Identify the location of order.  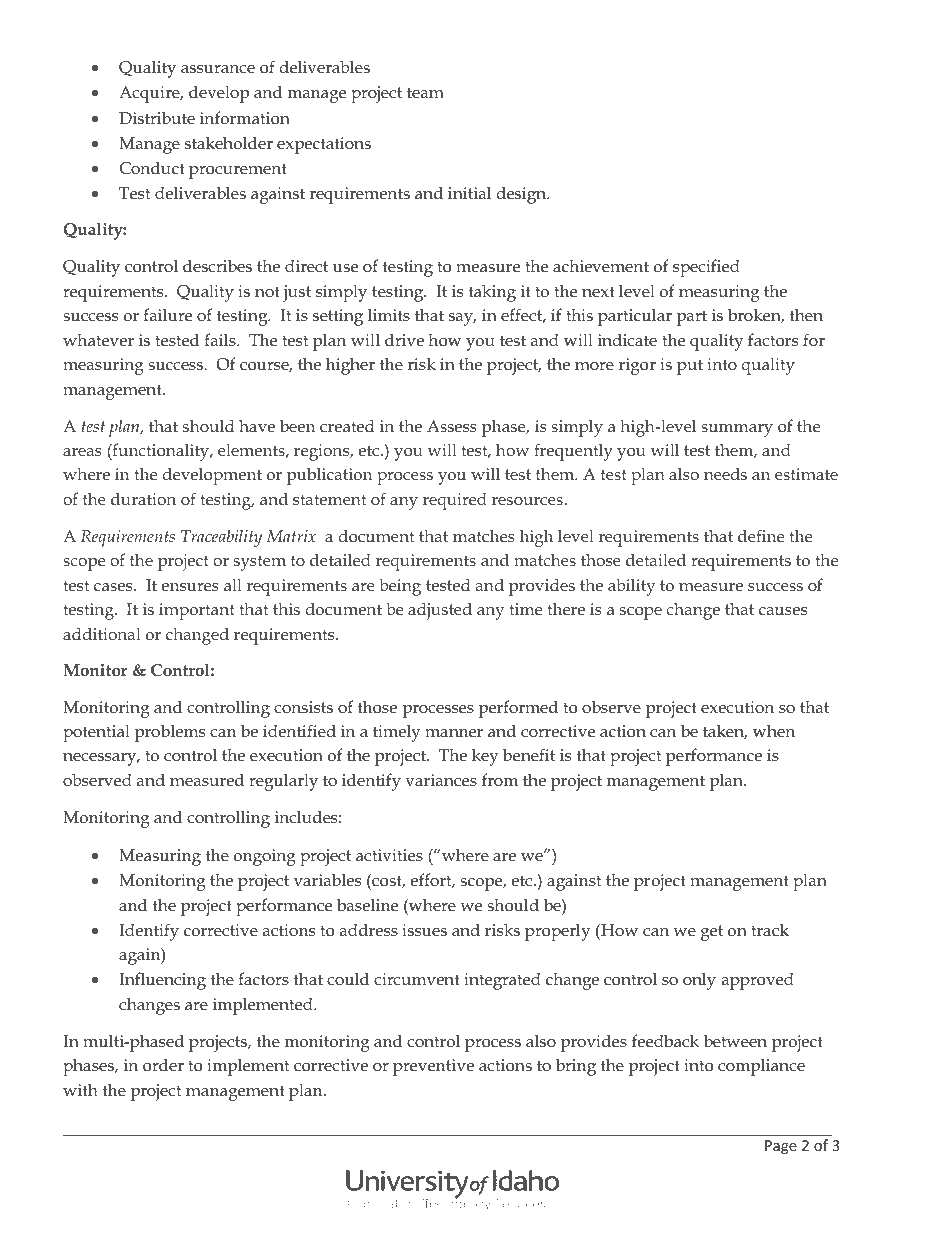
(163, 1064).
